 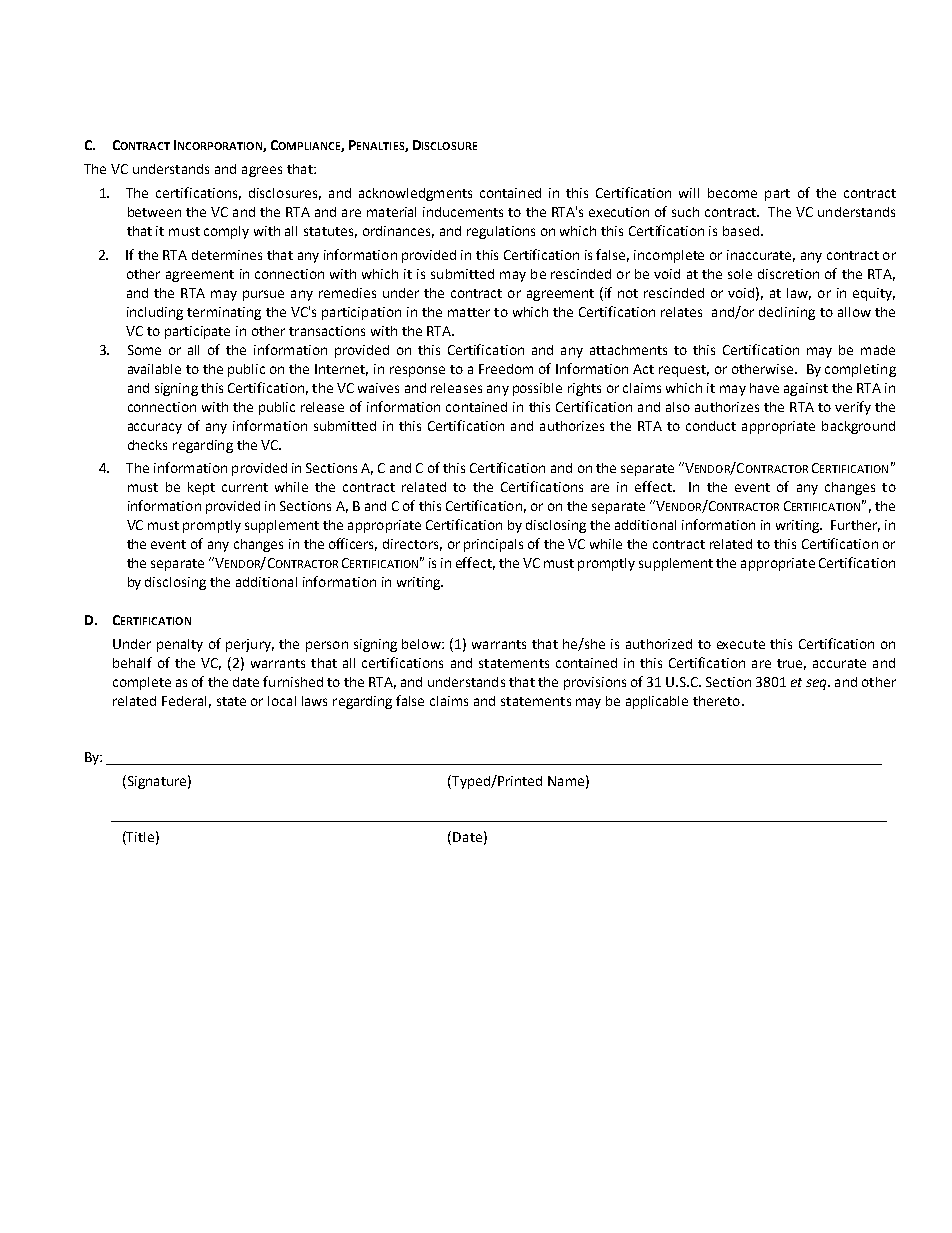 What do you see at coordinates (806, 389) in the image?
I see `against` at bounding box center [806, 389].
